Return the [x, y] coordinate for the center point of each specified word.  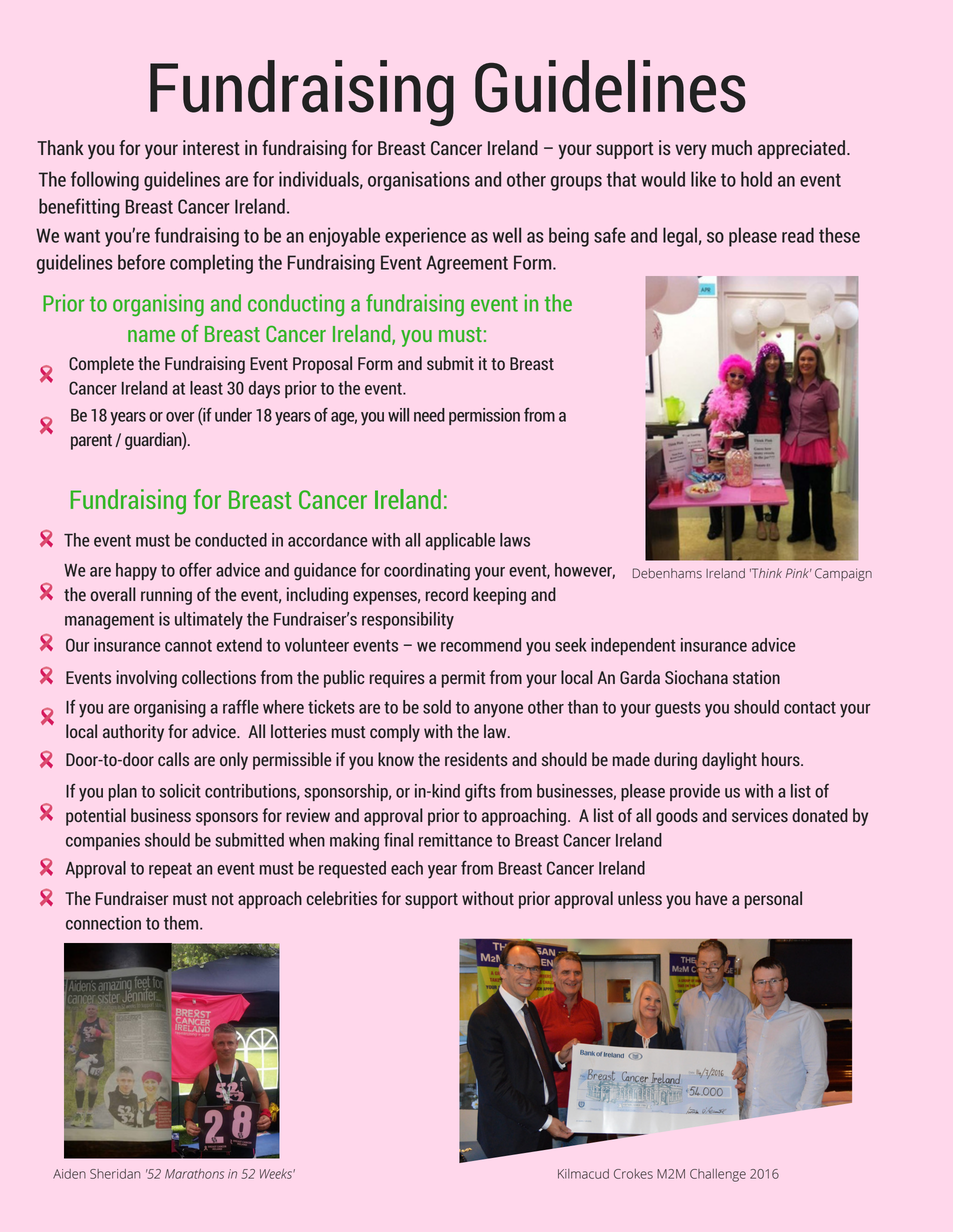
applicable [460, 541]
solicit [180, 791]
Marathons [194, 1174]
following [105, 181]
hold [756, 179]
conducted [231, 540]
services [760, 815]
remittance [455, 840]
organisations [419, 181]
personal [773, 900]
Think [766, 573]
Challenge [718, 1175]
